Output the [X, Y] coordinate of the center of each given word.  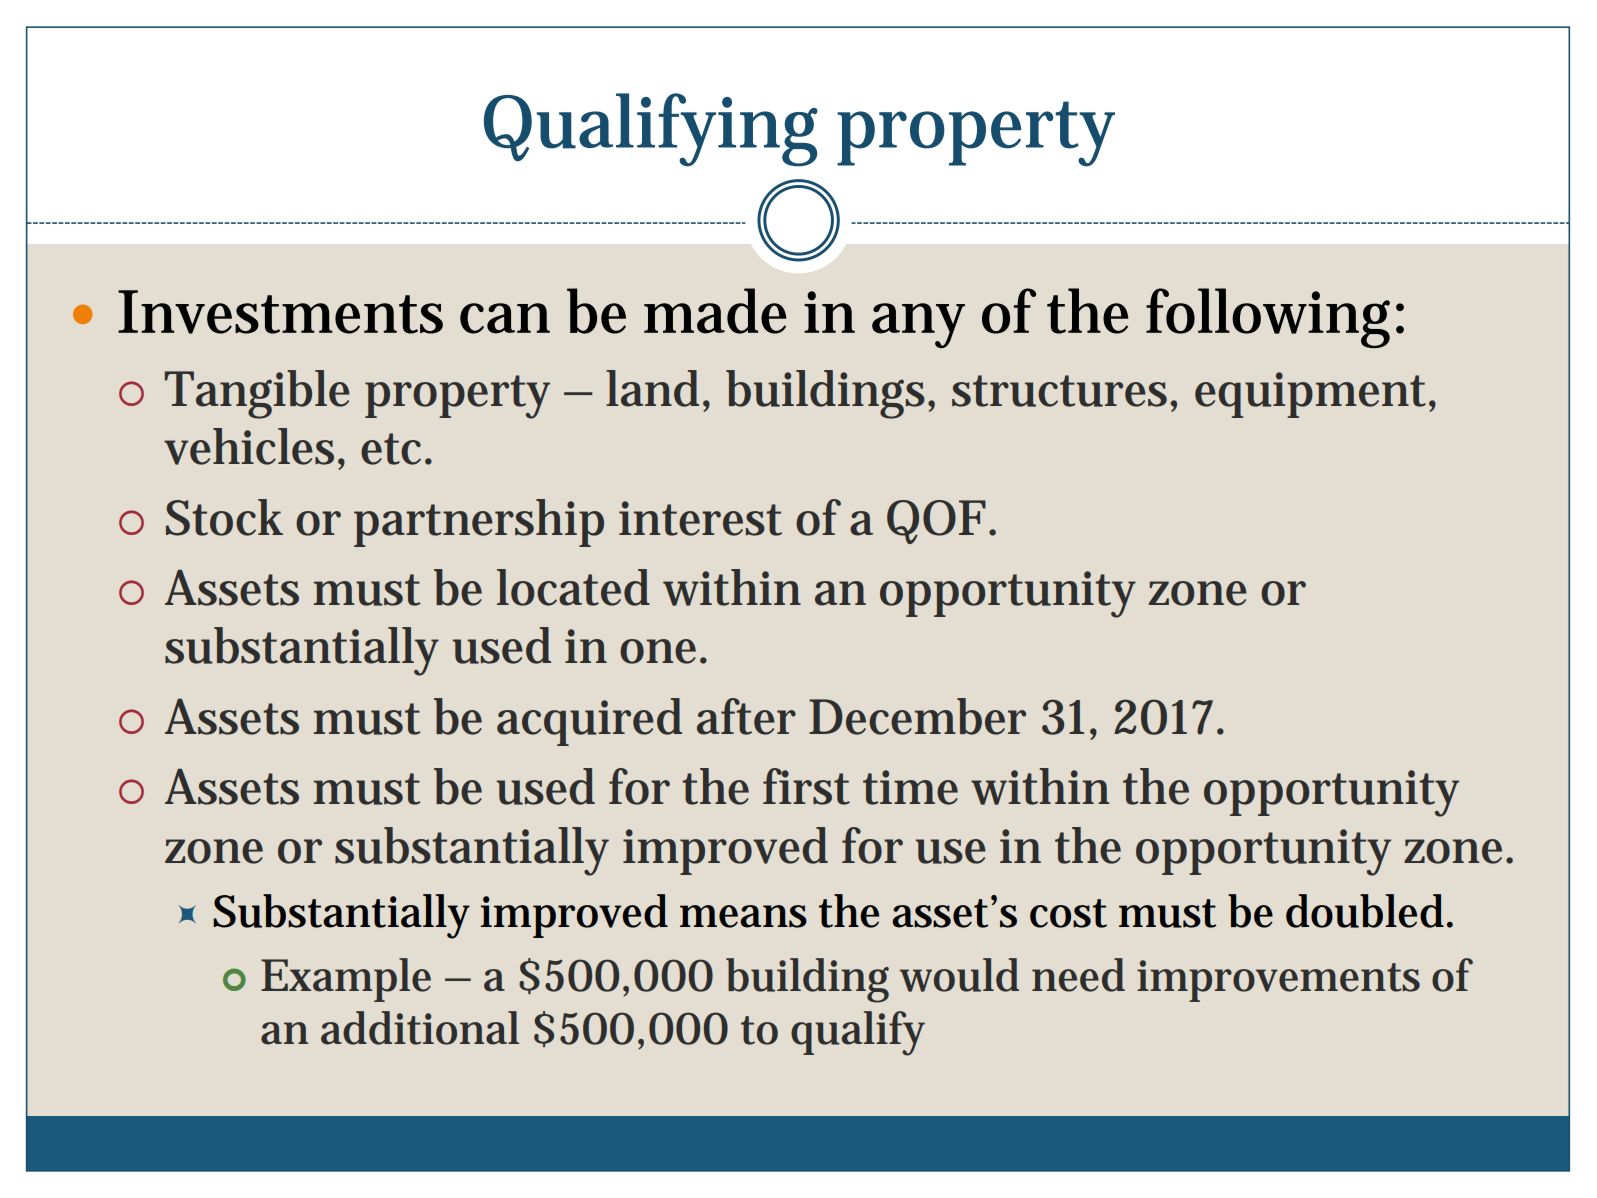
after [746, 716]
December [917, 716]
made [715, 311]
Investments [280, 312]
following [1271, 318]
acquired [589, 722]
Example [346, 980]
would [959, 975]
